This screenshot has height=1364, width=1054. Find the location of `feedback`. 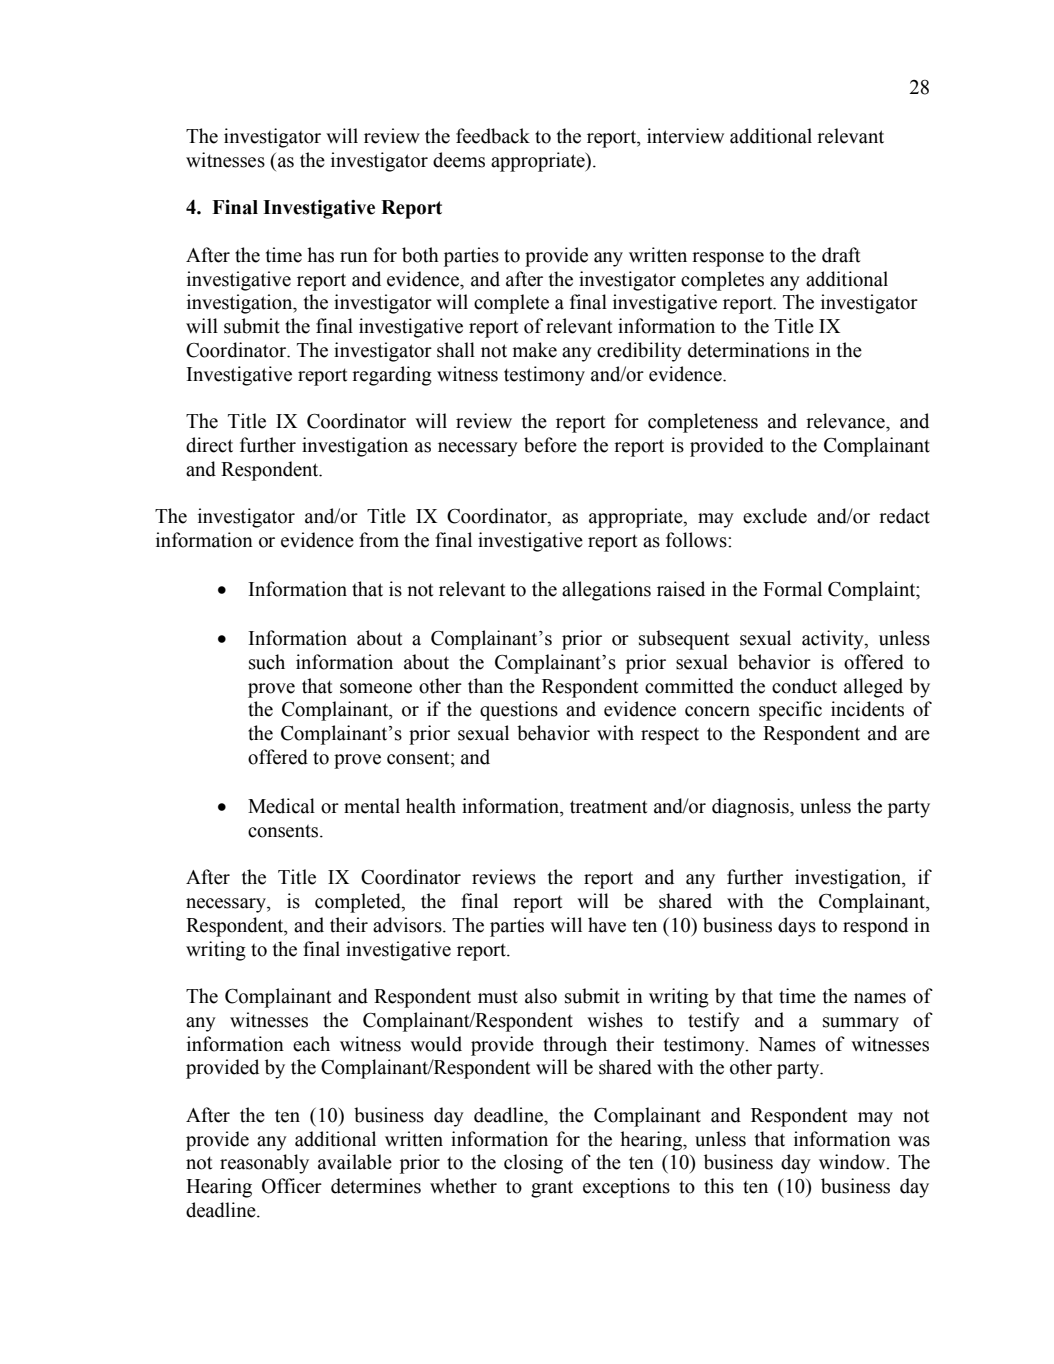

feedback is located at coordinates (493, 136).
